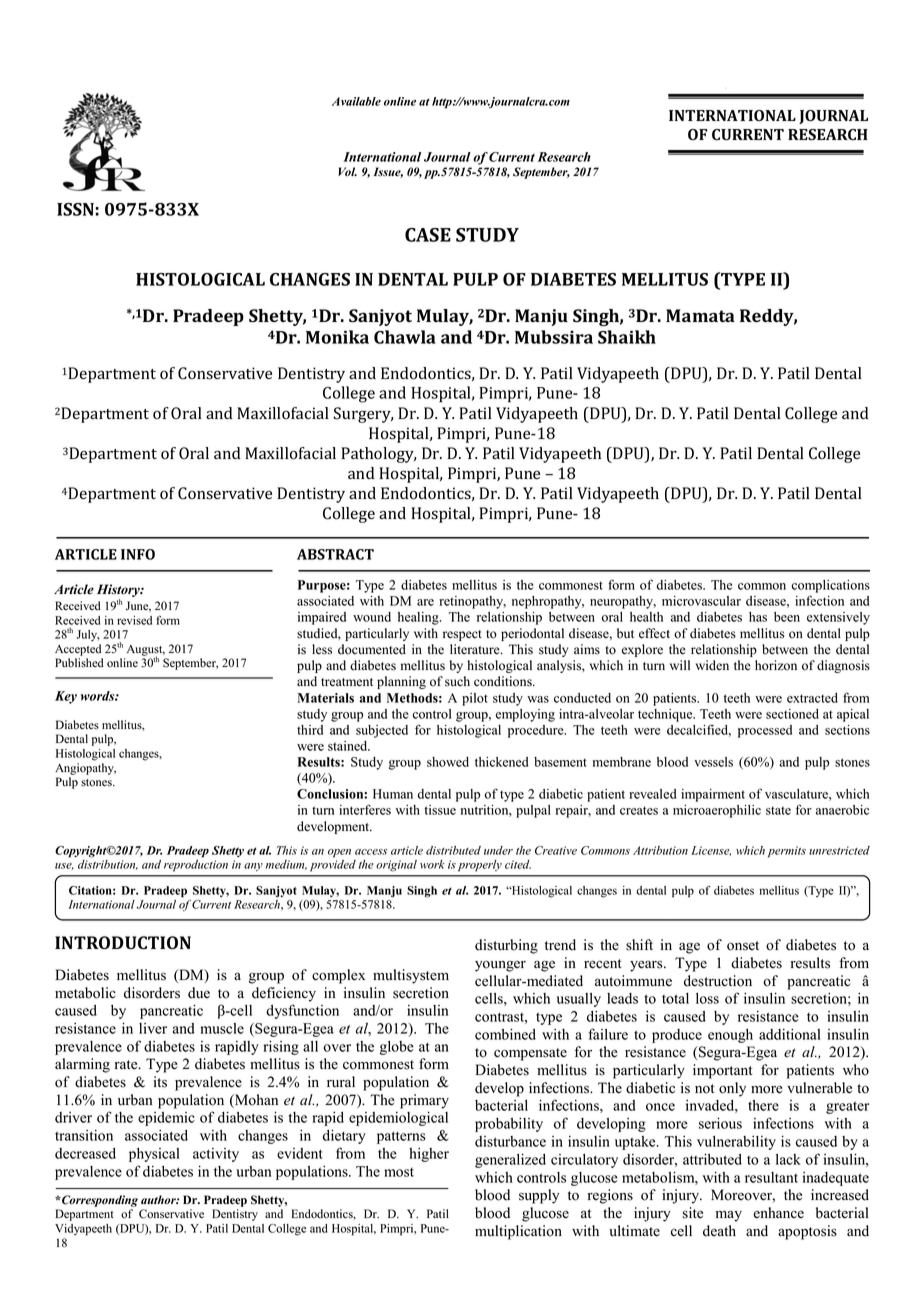 The height and width of the image is (1308, 924). Describe the element at coordinates (347, 171) in the image. I see `Vol` at that location.
